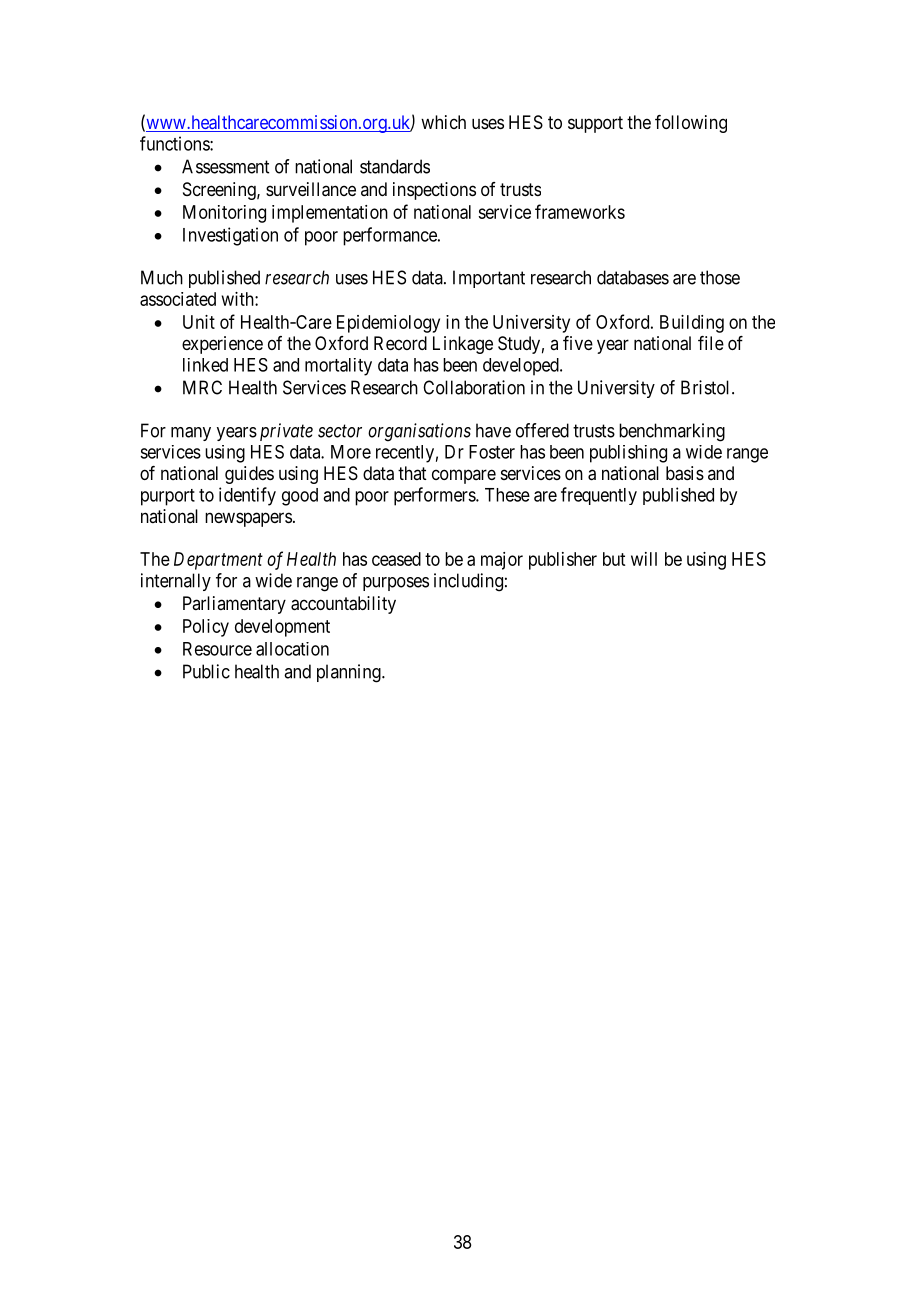  Describe the element at coordinates (474, 387) in the screenshot. I see `Collaboration` at that location.
